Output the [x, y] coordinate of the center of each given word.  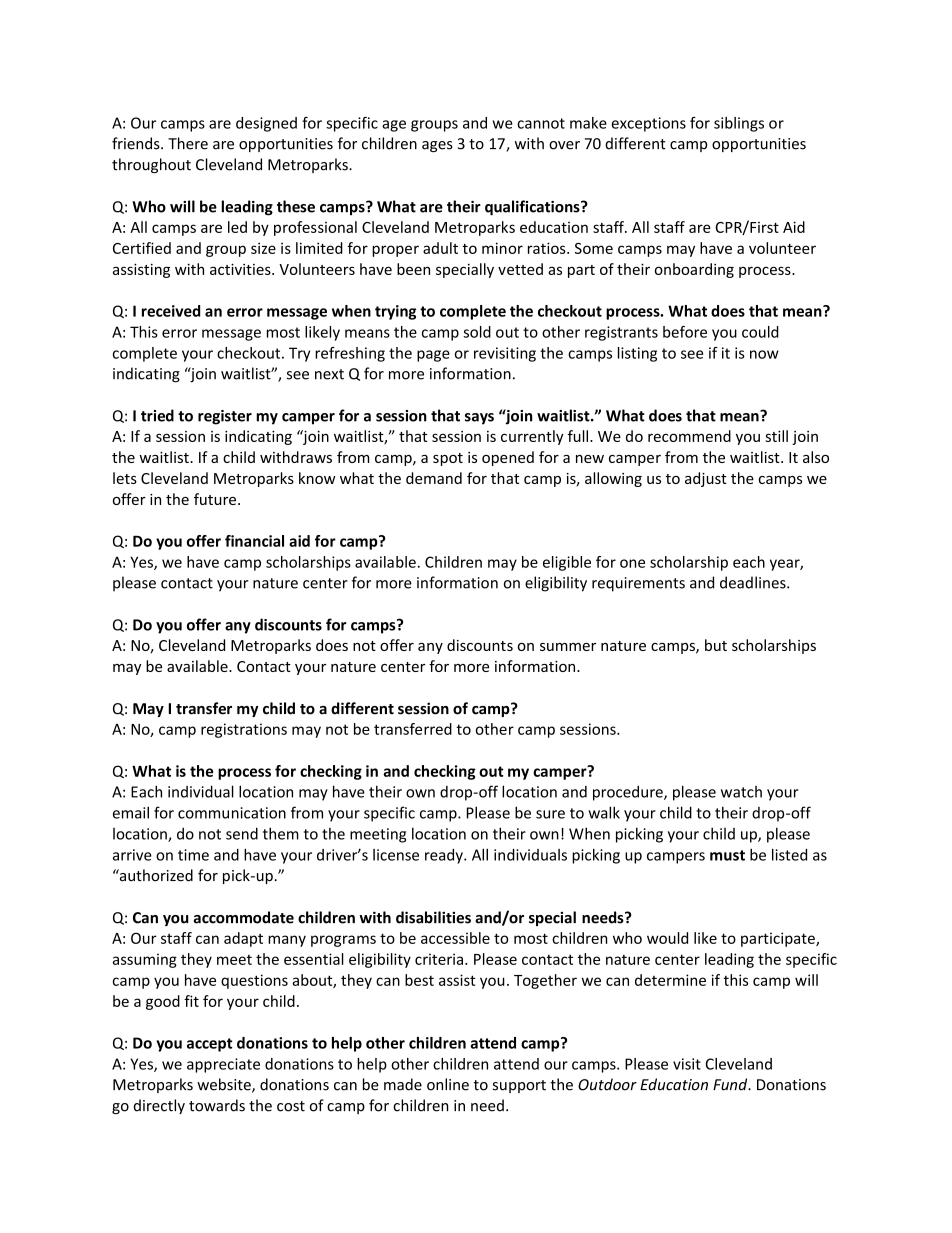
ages [437, 146]
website [225, 1085]
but [716, 645]
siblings [739, 124]
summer [568, 647]
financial [254, 541]
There [188, 143]
